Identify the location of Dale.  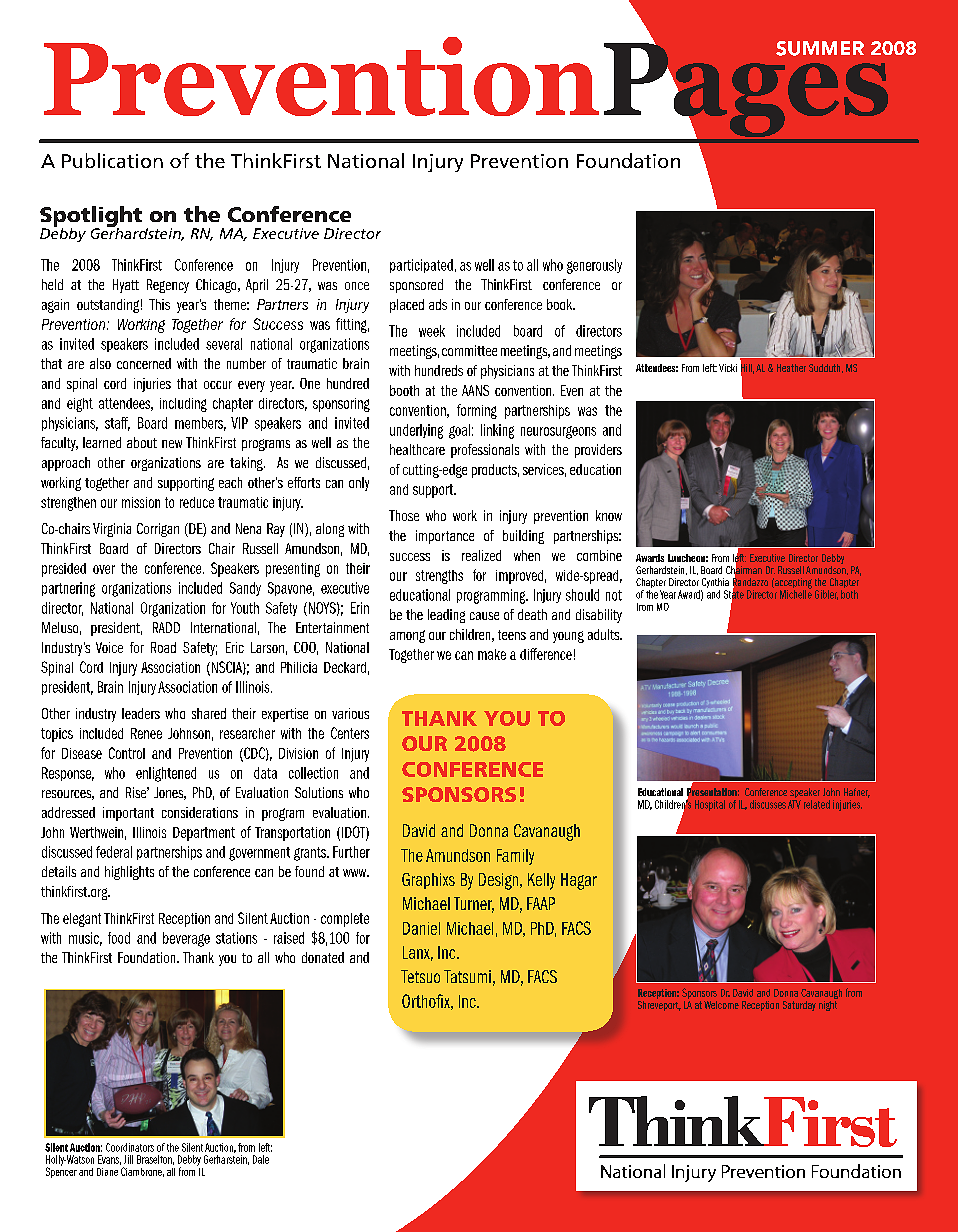
(261, 1159).
